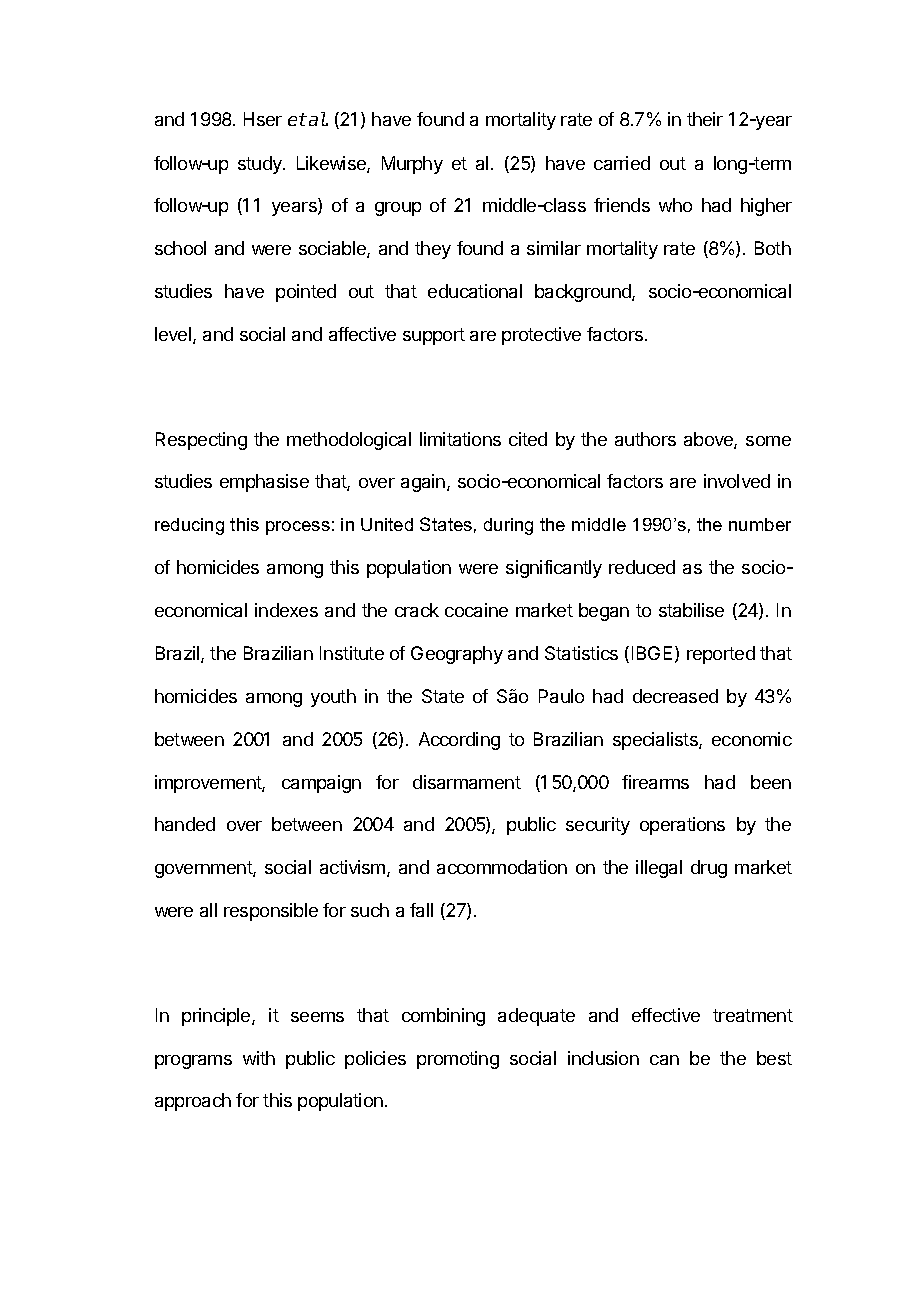  I want to click on study, so click(261, 165).
